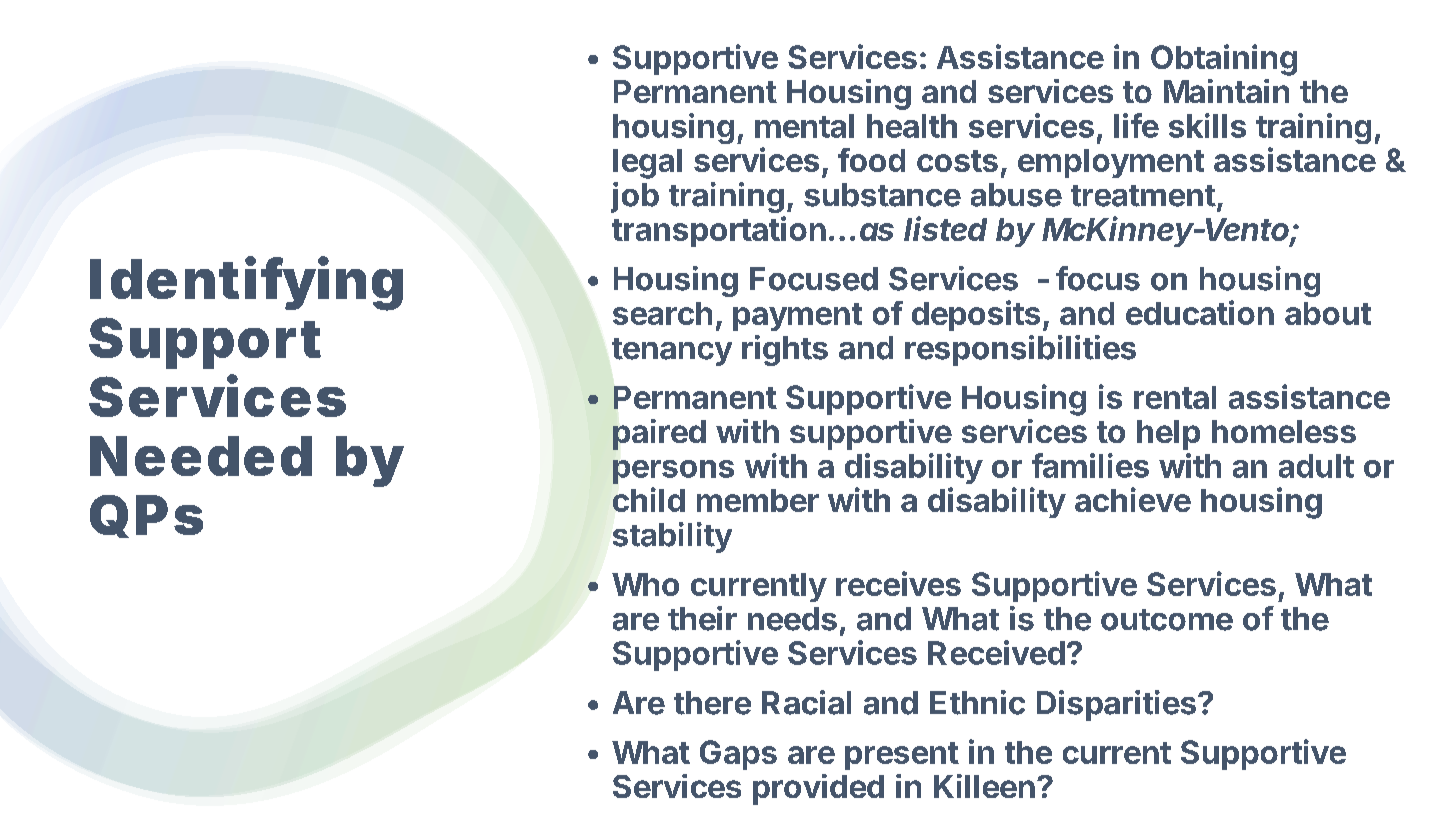  What do you see at coordinates (902, 756) in the screenshot?
I see `present` at bounding box center [902, 756].
